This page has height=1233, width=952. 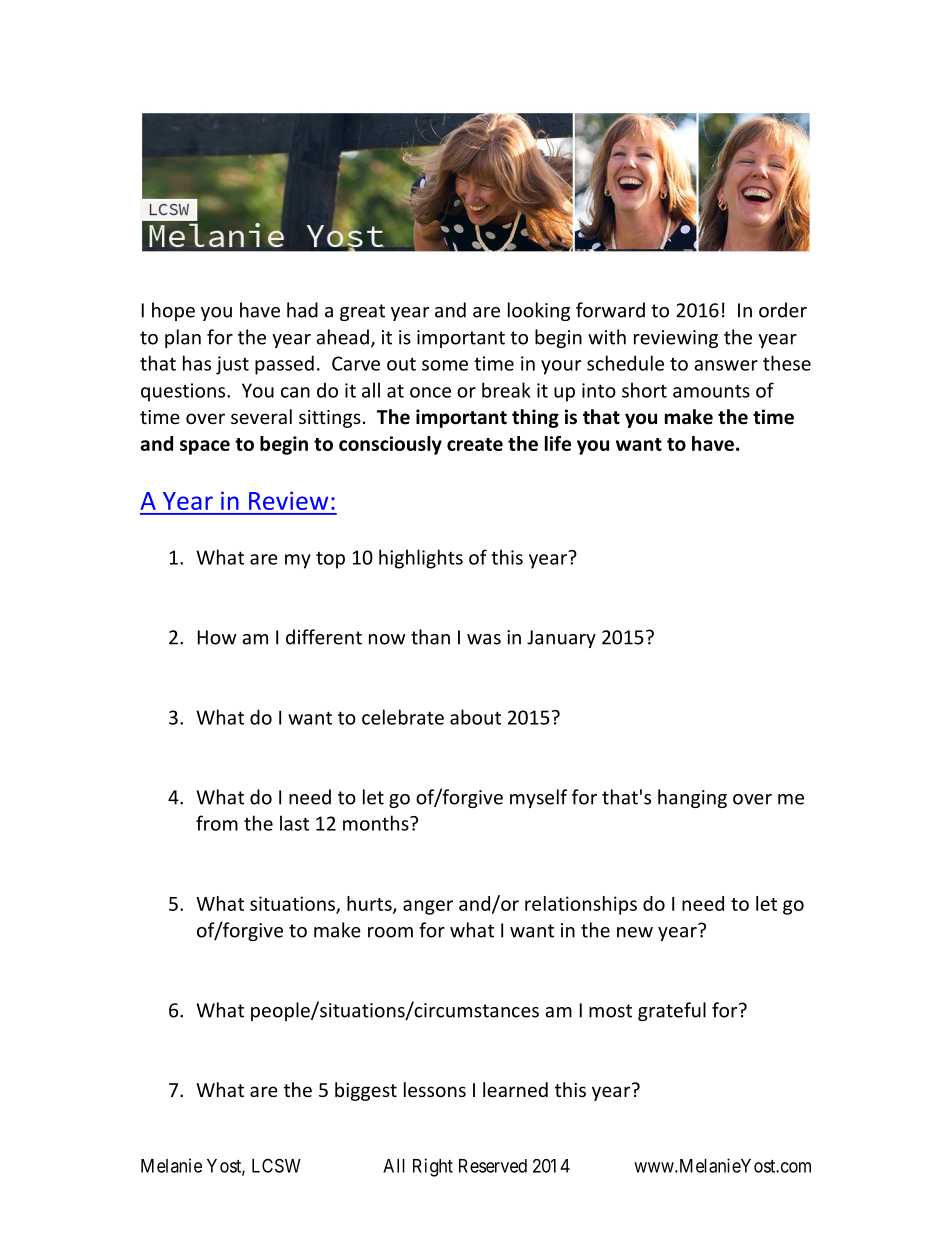 What do you see at coordinates (276, 1165) in the page?
I see `LCSW` at bounding box center [276, 1165].
